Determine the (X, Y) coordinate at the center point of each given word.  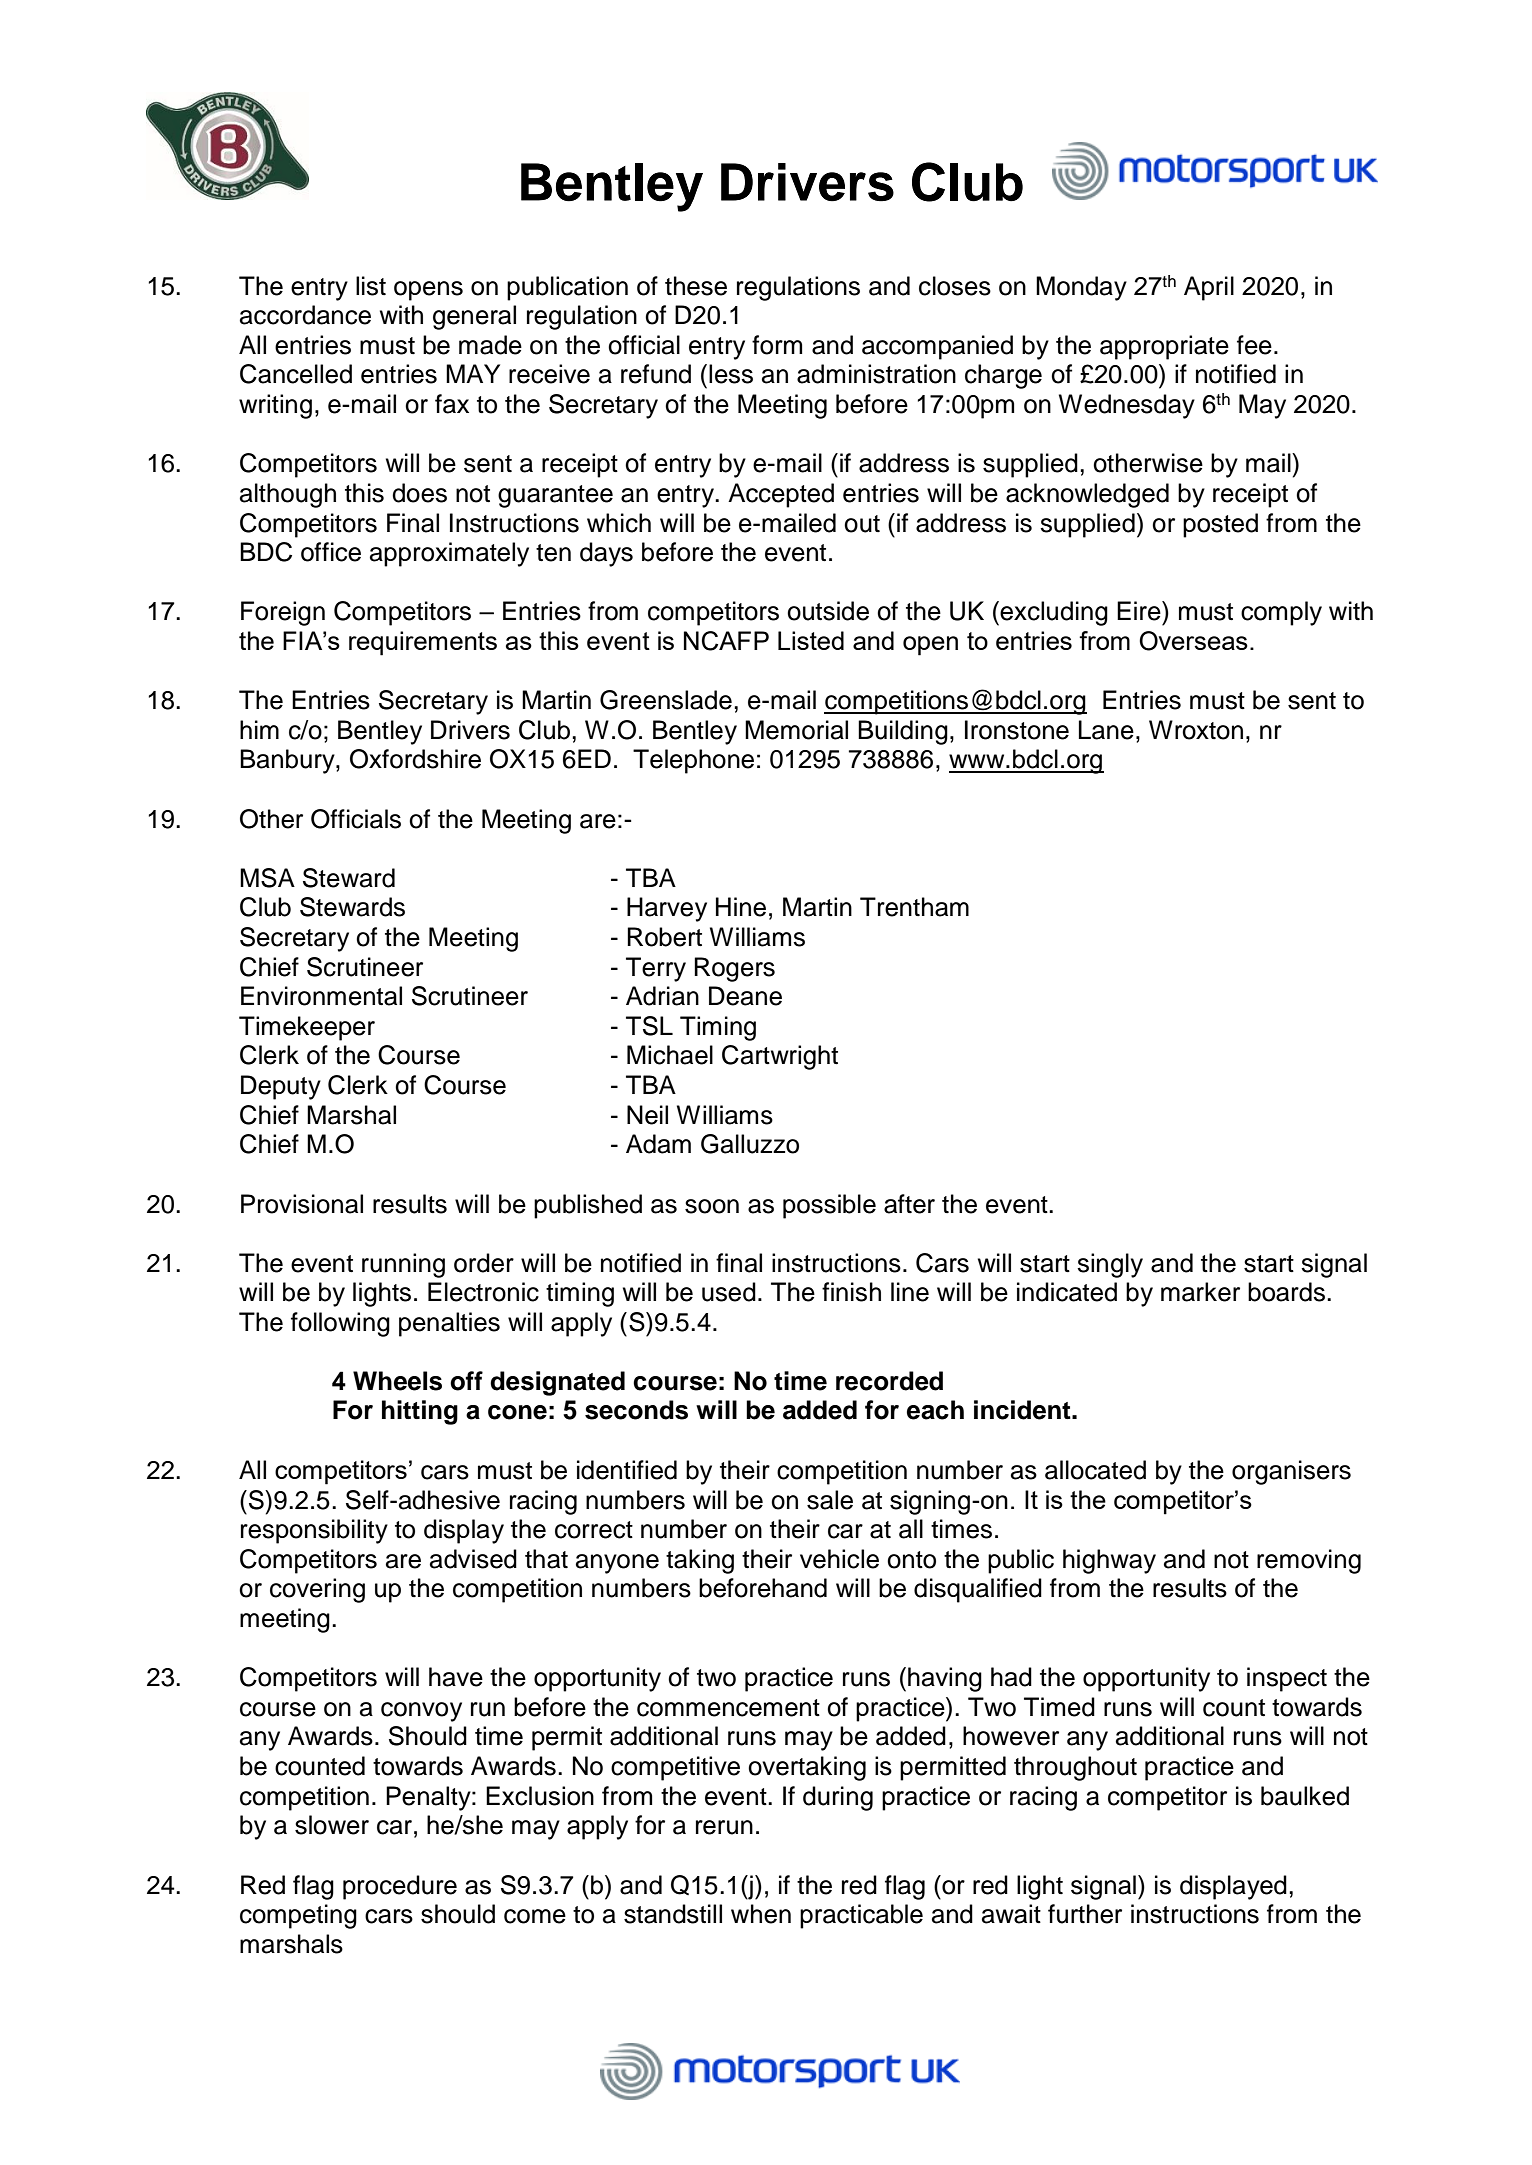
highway (1109, 1561)
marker (1200, 1292)
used (729, 1292)
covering (317, 1590)
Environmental (321, 996)
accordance (305, 315)
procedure (400, 1887)
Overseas (1193, 641)
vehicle (839, 1559)
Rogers (734, 969)
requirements (423, 643)
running (403, 1265)
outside (828, 611)
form (777, 345)
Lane (1106, 730)
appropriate (1164, 347)
